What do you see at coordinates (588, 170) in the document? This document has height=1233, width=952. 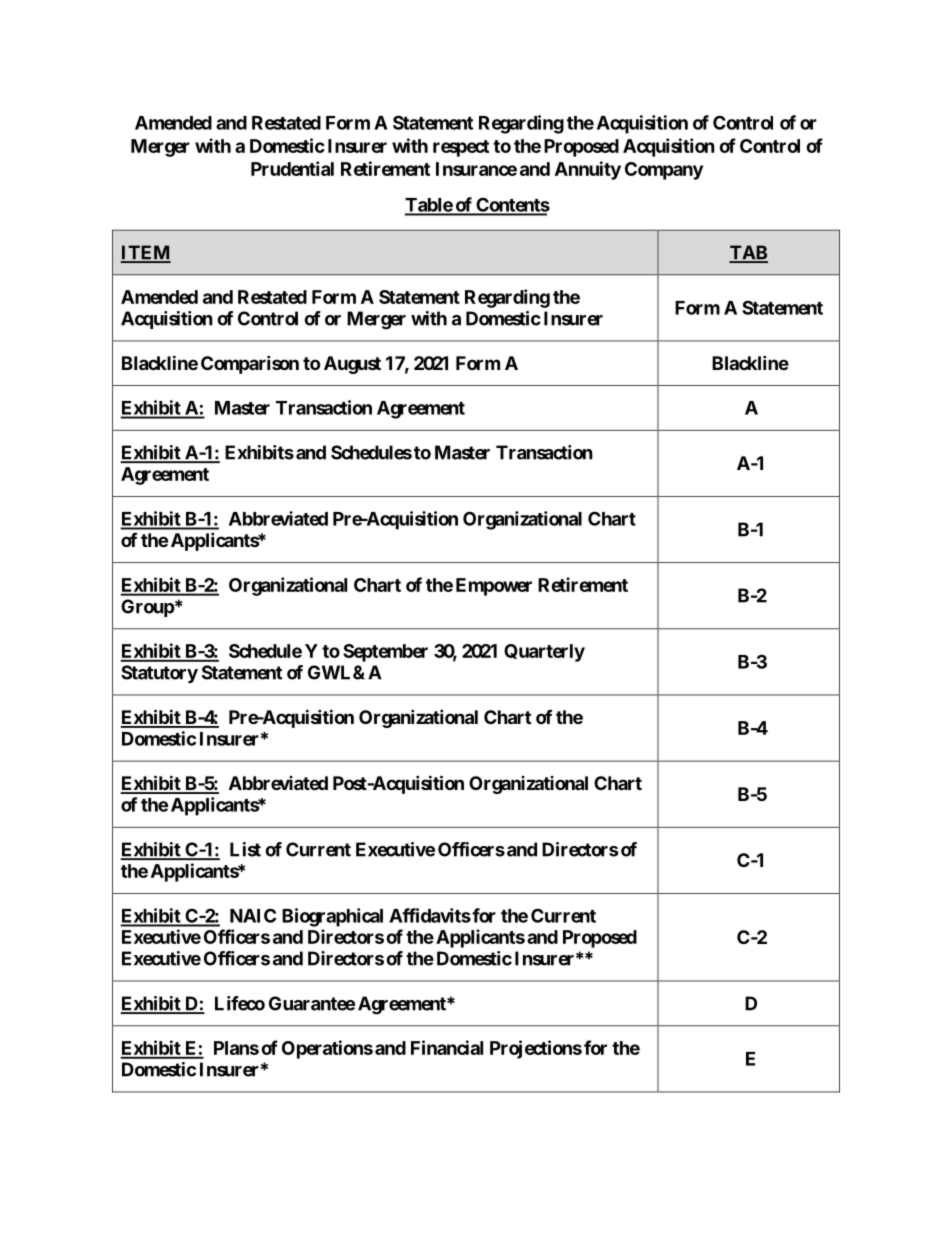 I see `Annuity` at bounding box center [588, 170].
